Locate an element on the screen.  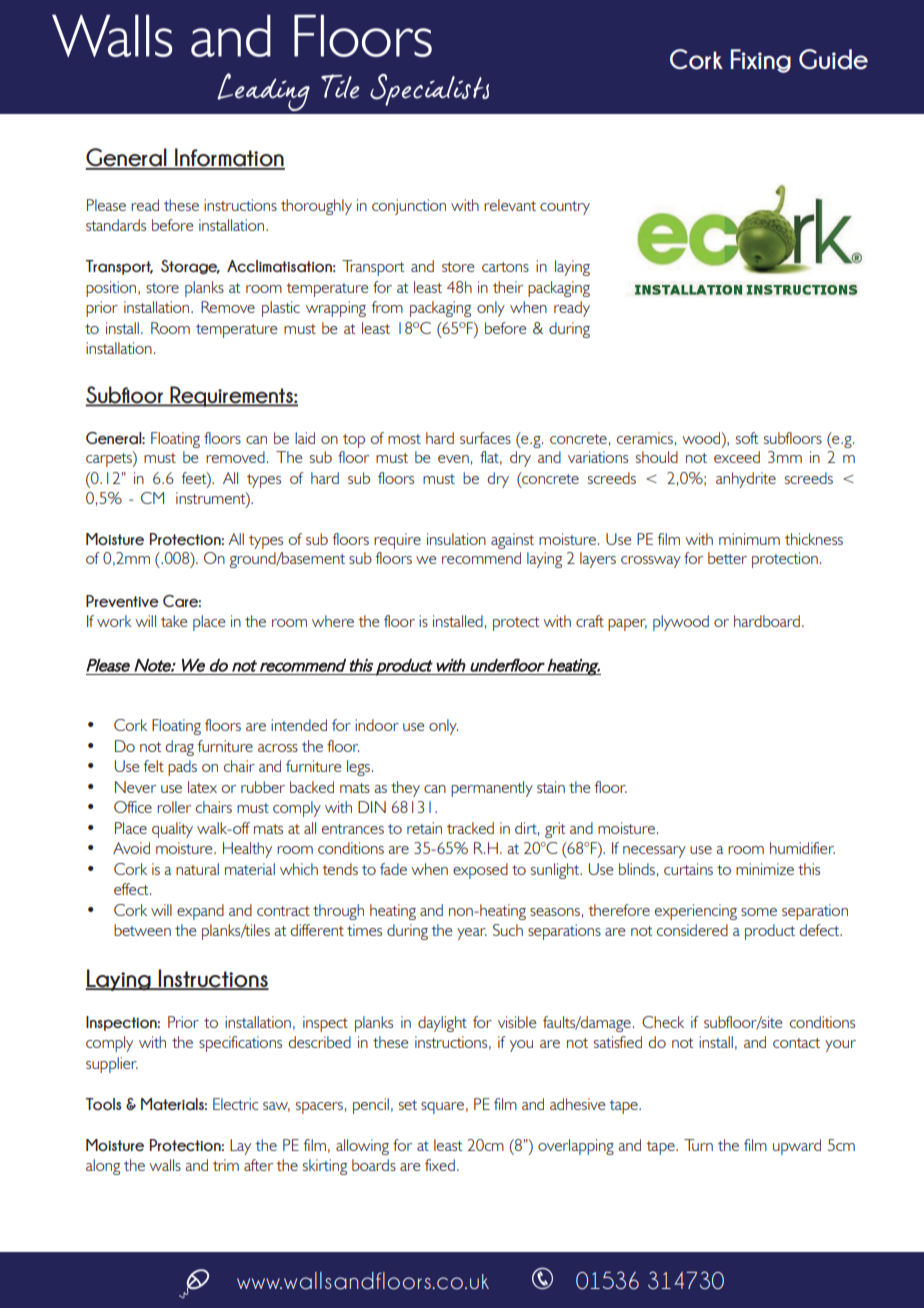
Information is located at coordinates (229, 158).
